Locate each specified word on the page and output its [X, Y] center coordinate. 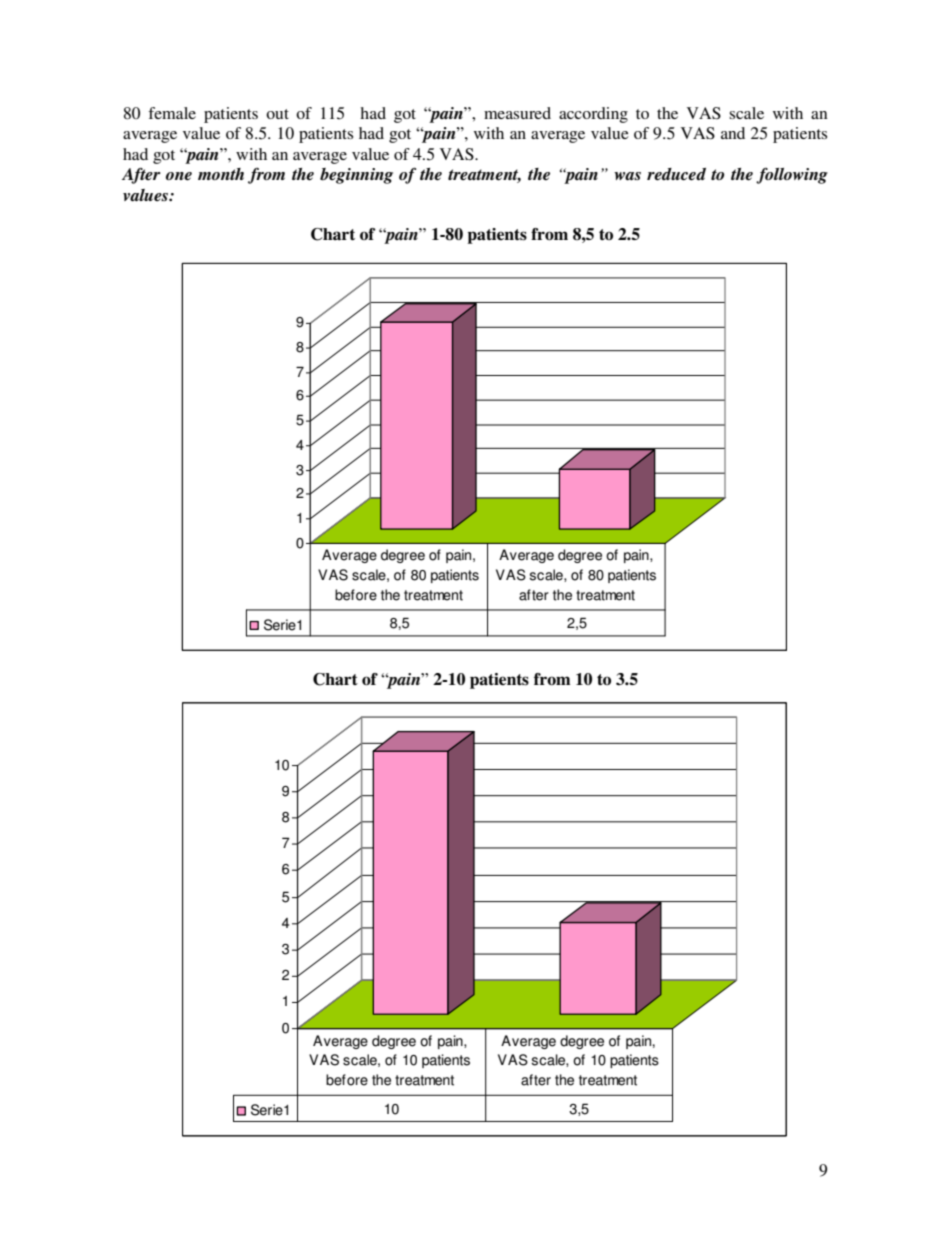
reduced [676, 174]
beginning [356, 176]
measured [517, 113]
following [792, 176]
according [593, 115]
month [221, 174]
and [733, 133]
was [627, 176]
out [277, 114]
